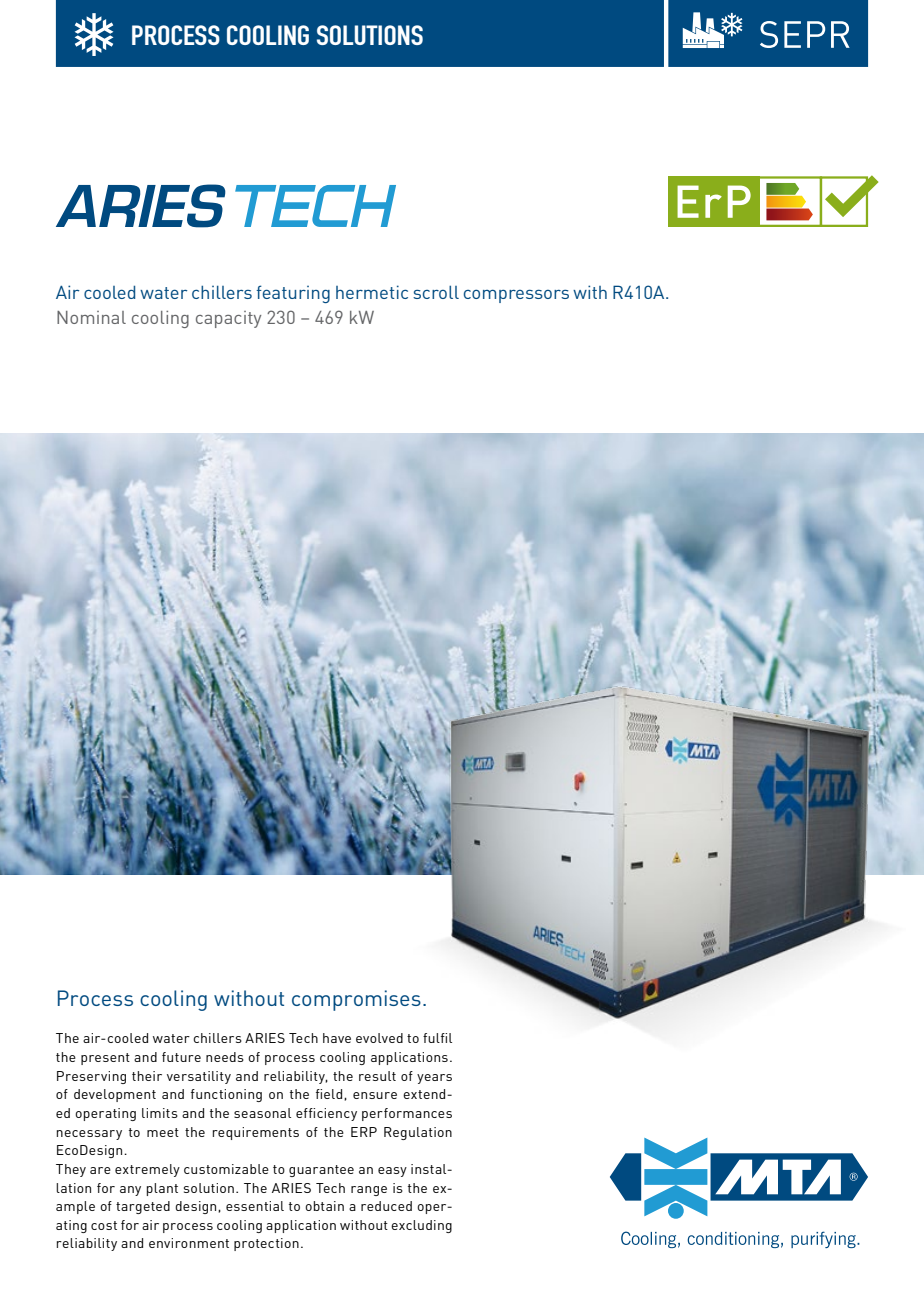 The height and width of the page is (1308, 924). I want to click on scroll, so click(436, 292).
